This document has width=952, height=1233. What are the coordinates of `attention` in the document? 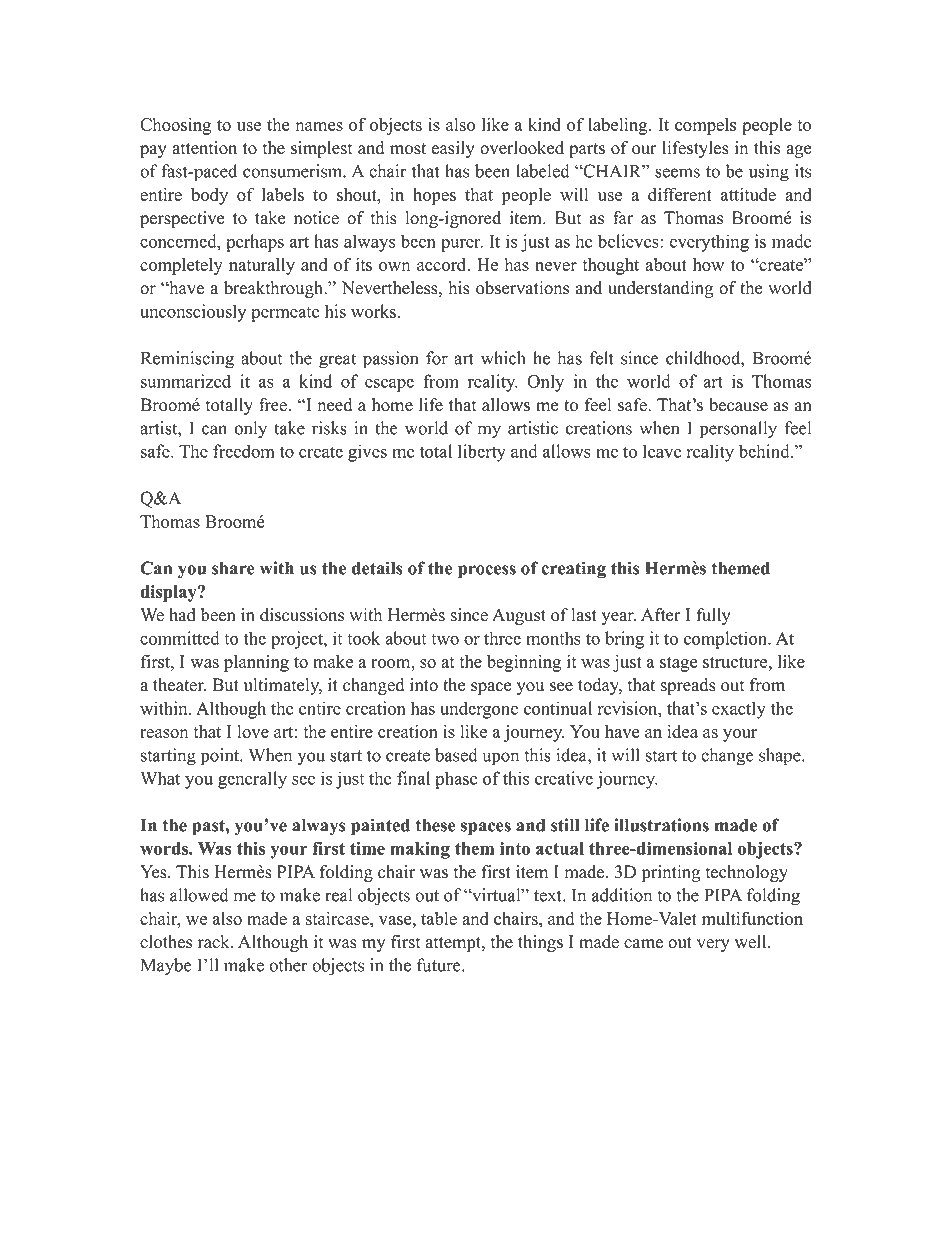 It's located at (204, 148).
